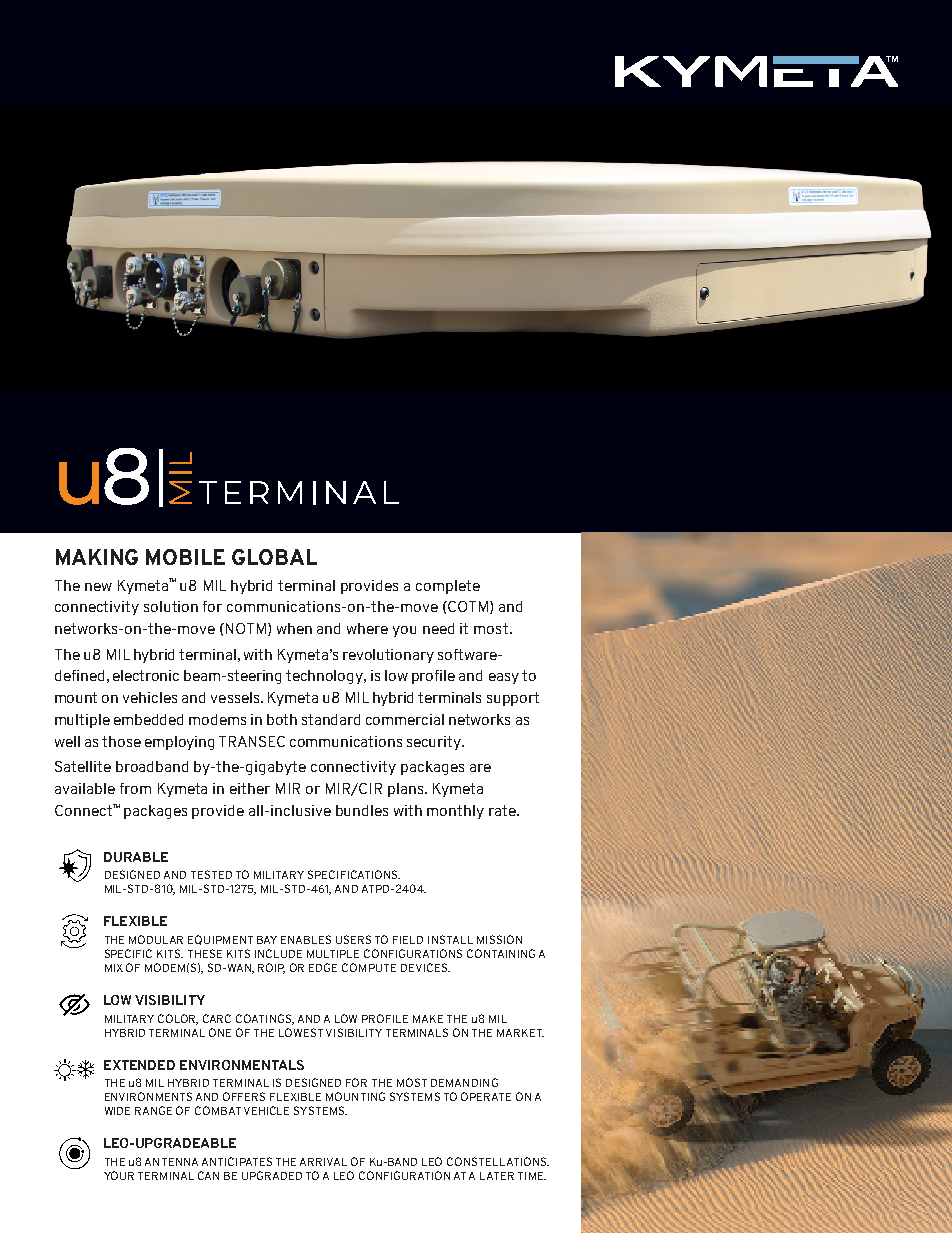 The image size is (952, 1233). I want to click on either, so click(250, 788).
